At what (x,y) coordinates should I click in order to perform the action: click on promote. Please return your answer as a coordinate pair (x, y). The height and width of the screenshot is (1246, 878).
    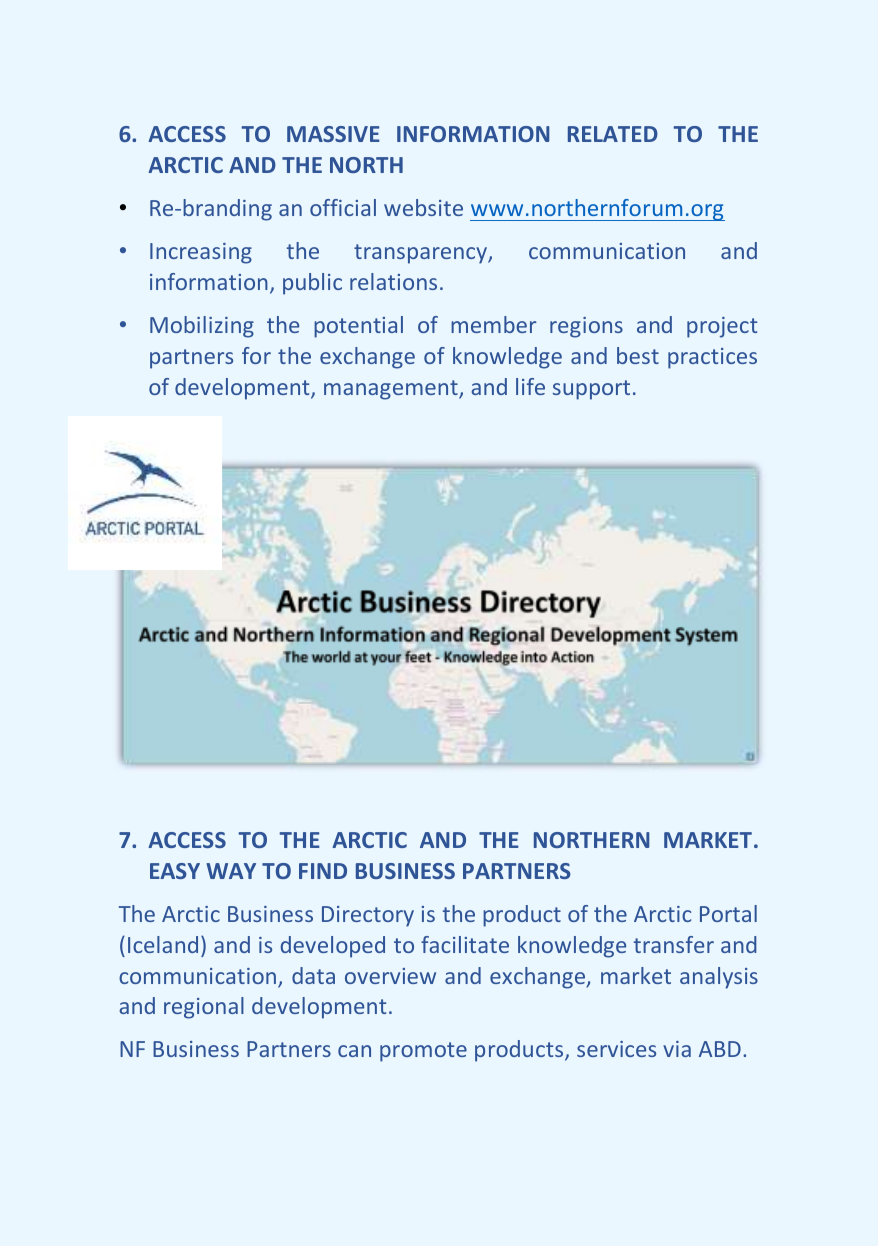
    Looking at the image, I should click on (423, 1052).
